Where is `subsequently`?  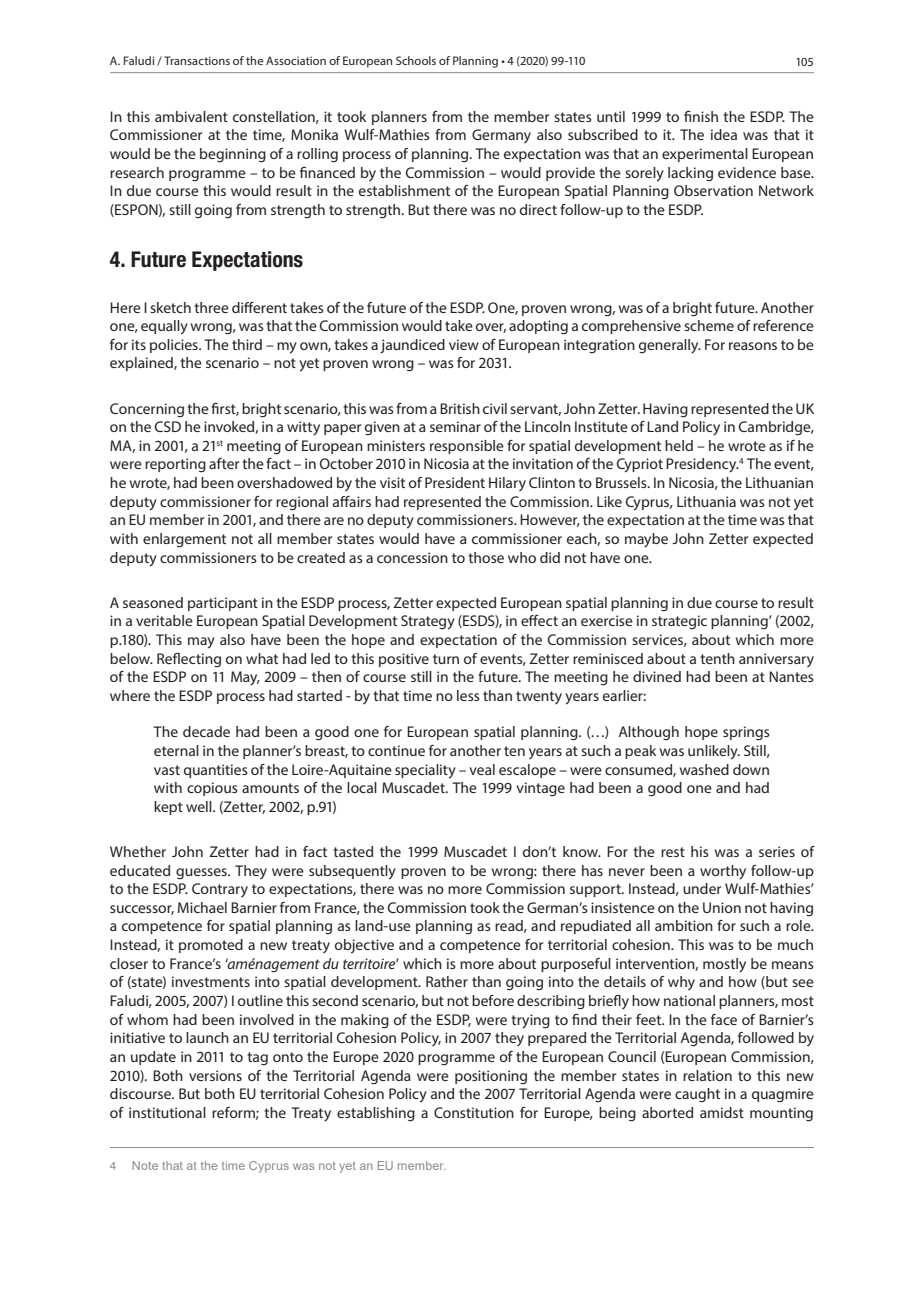
subsequently is located at coordinates (352, 872).
